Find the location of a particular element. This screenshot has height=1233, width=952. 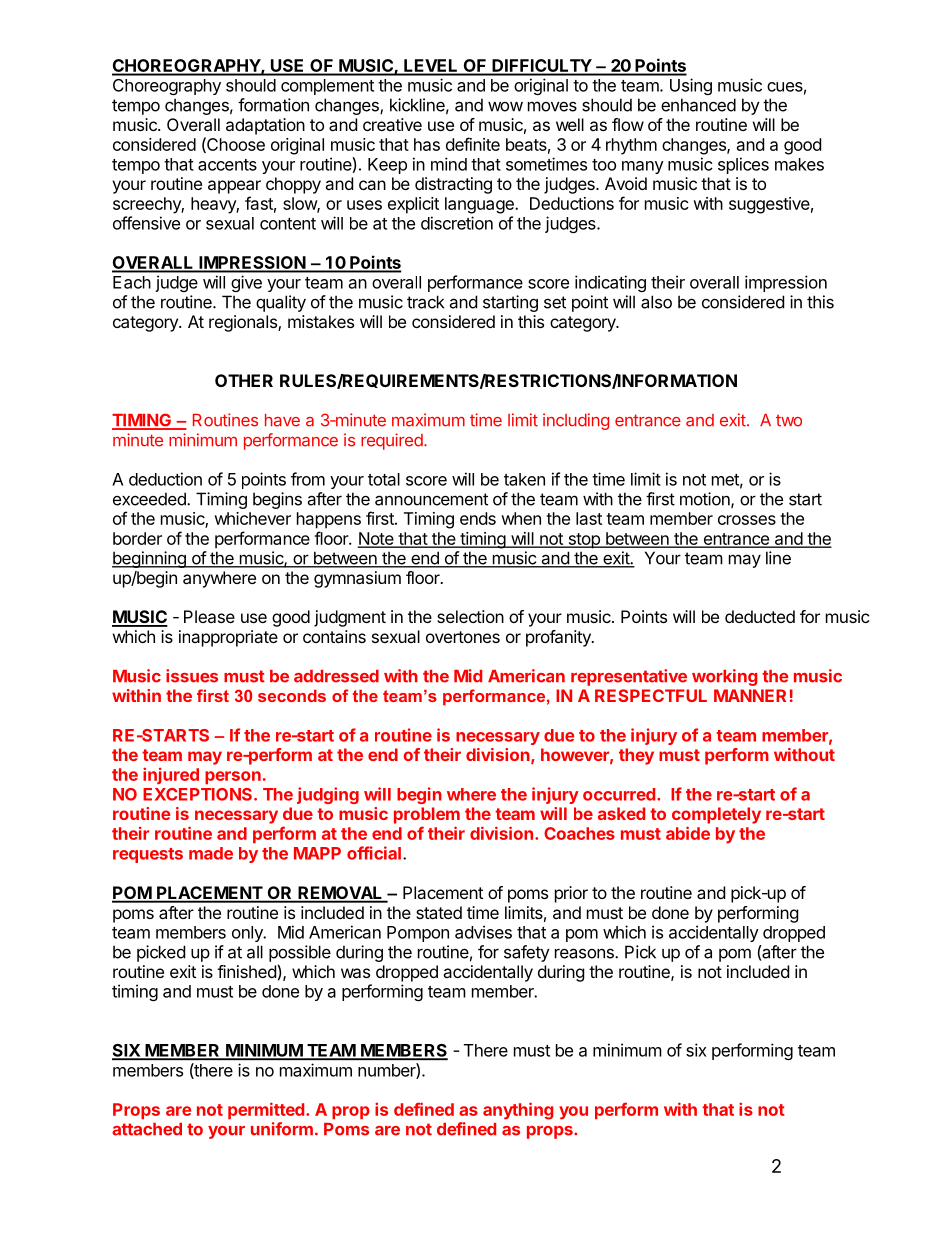

enhanced is located at coordinates (698, 105).
